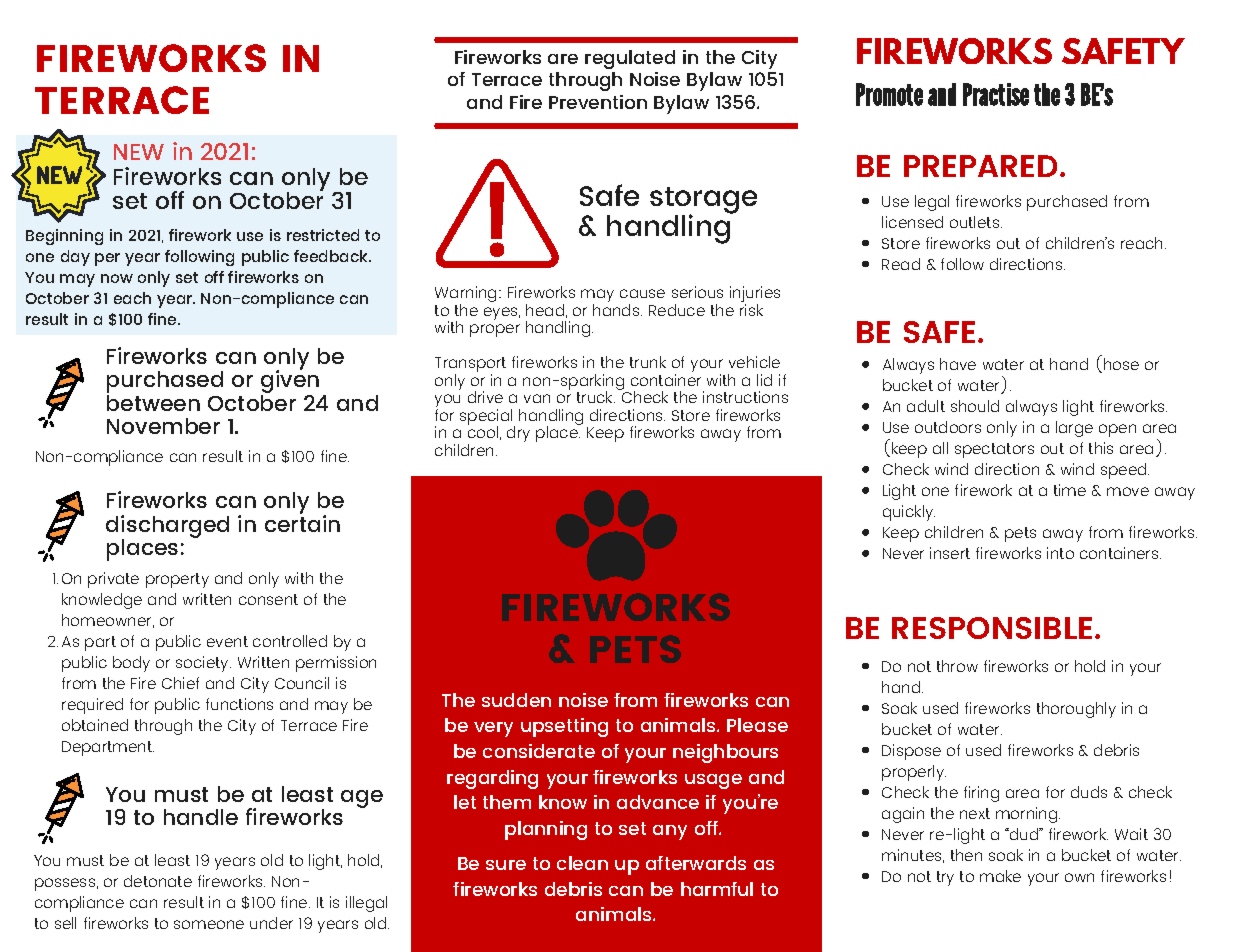  I want to click on NEW, so click(139, 152).
